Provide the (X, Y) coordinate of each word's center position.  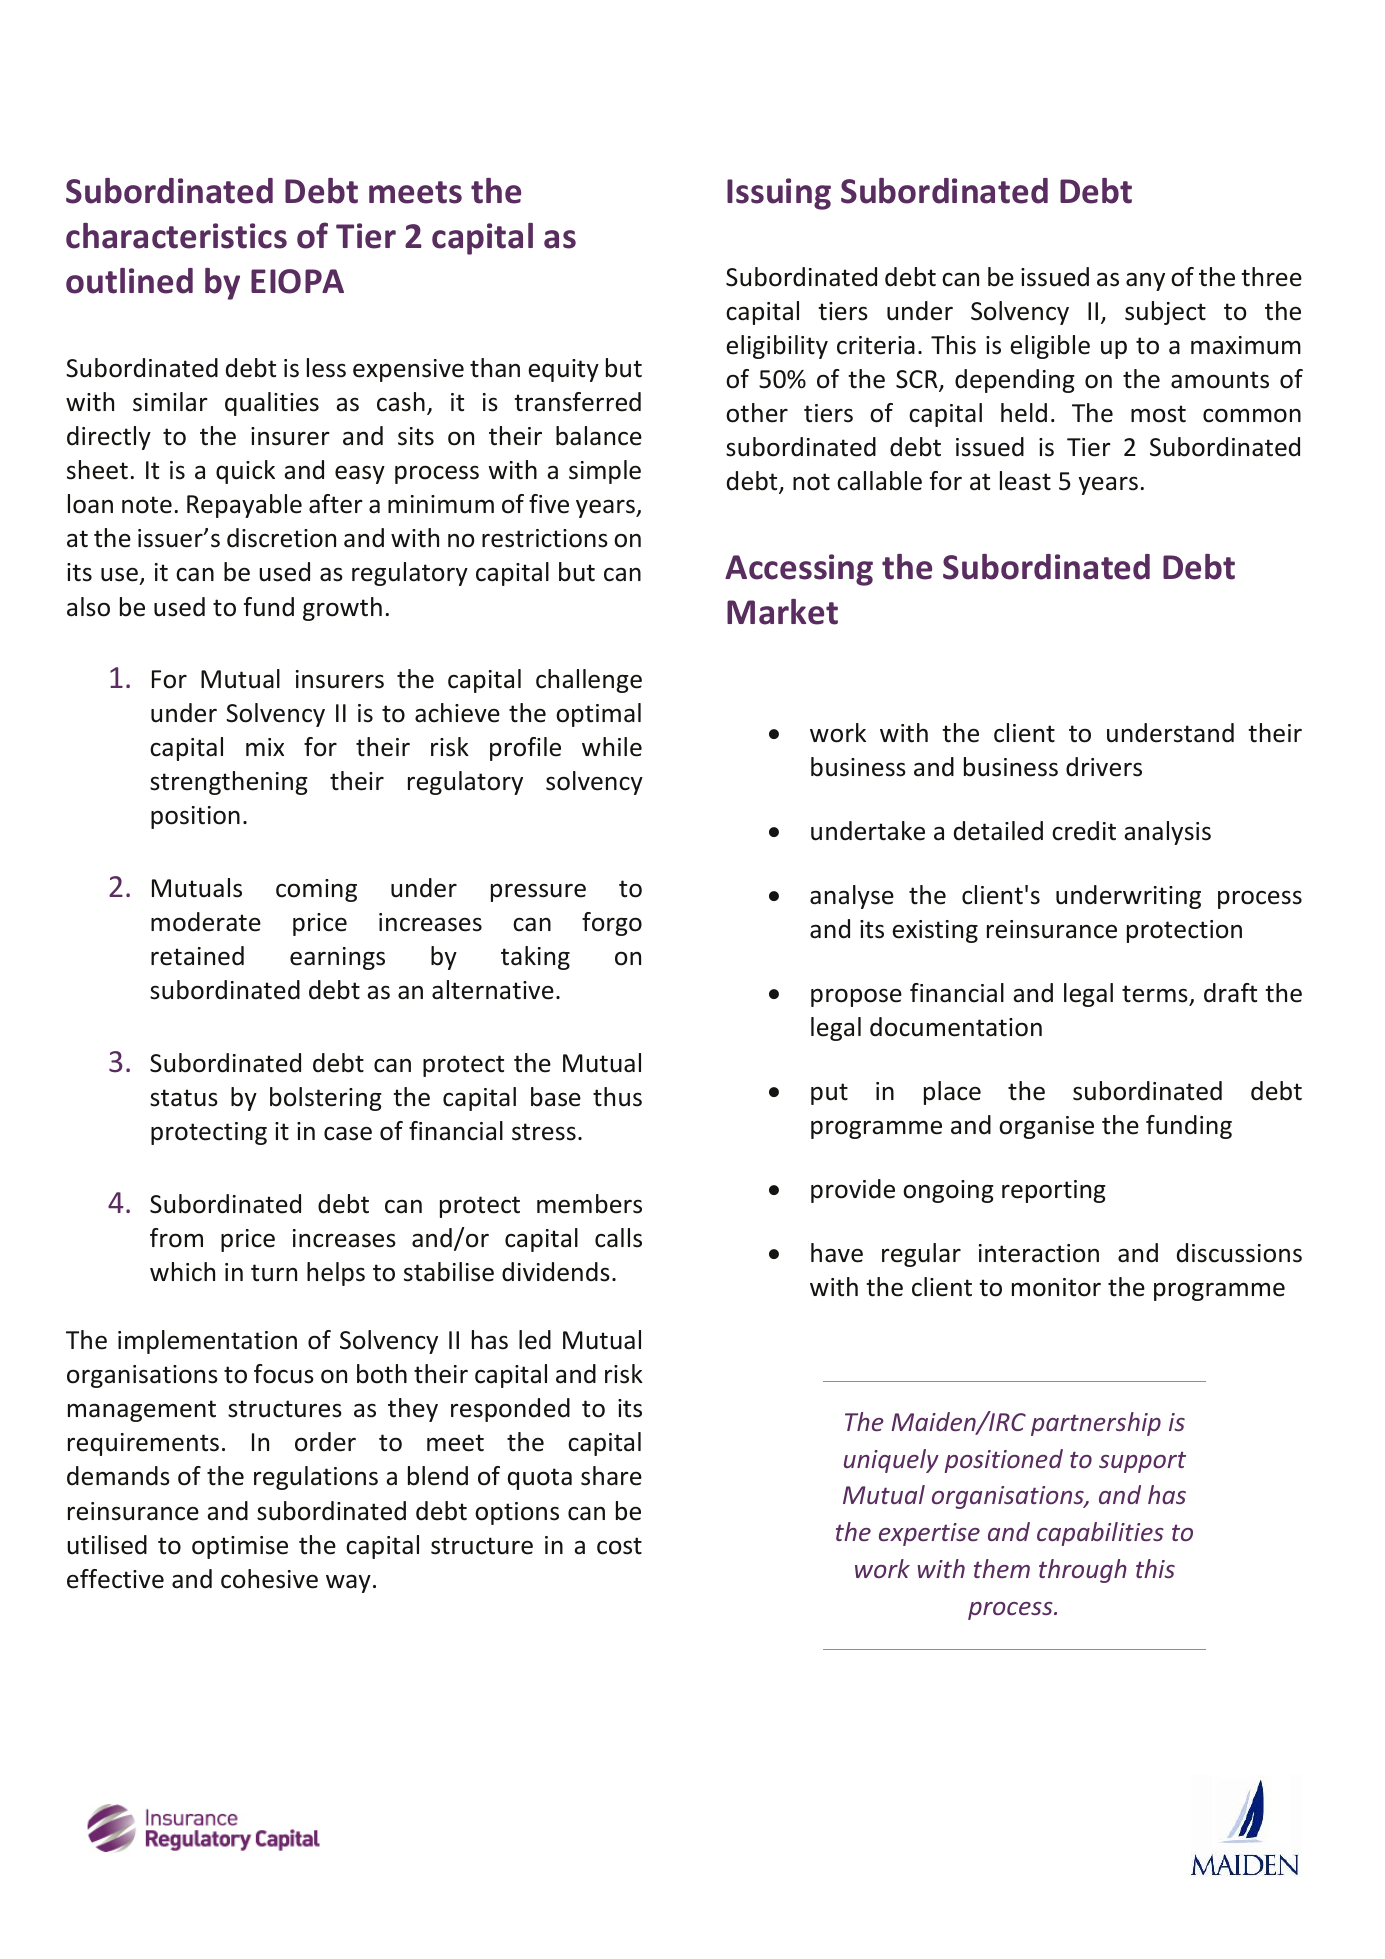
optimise (240, 1547)
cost (619, 1546)
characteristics (176, 236)
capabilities (1100, 1534)
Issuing (779, 194)
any (1145, 282)
